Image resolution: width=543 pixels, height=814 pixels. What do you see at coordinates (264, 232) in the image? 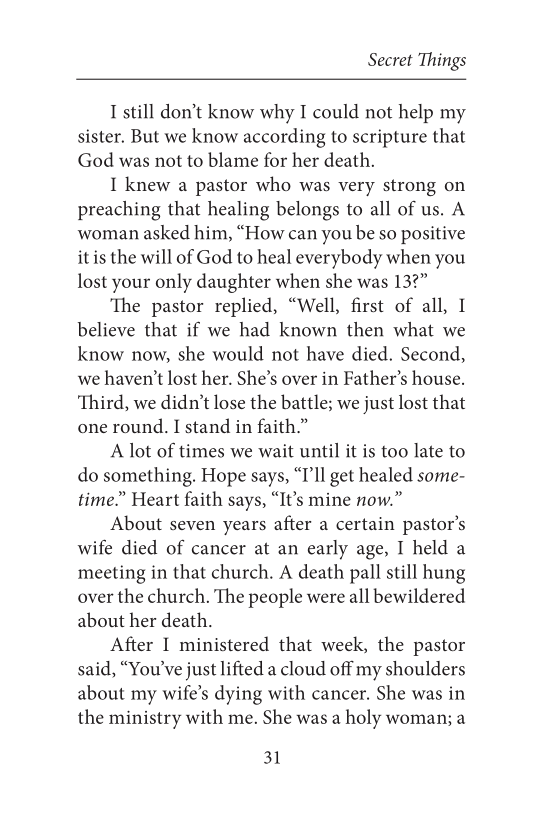
I see `How` at bounding box center [264, 232].
